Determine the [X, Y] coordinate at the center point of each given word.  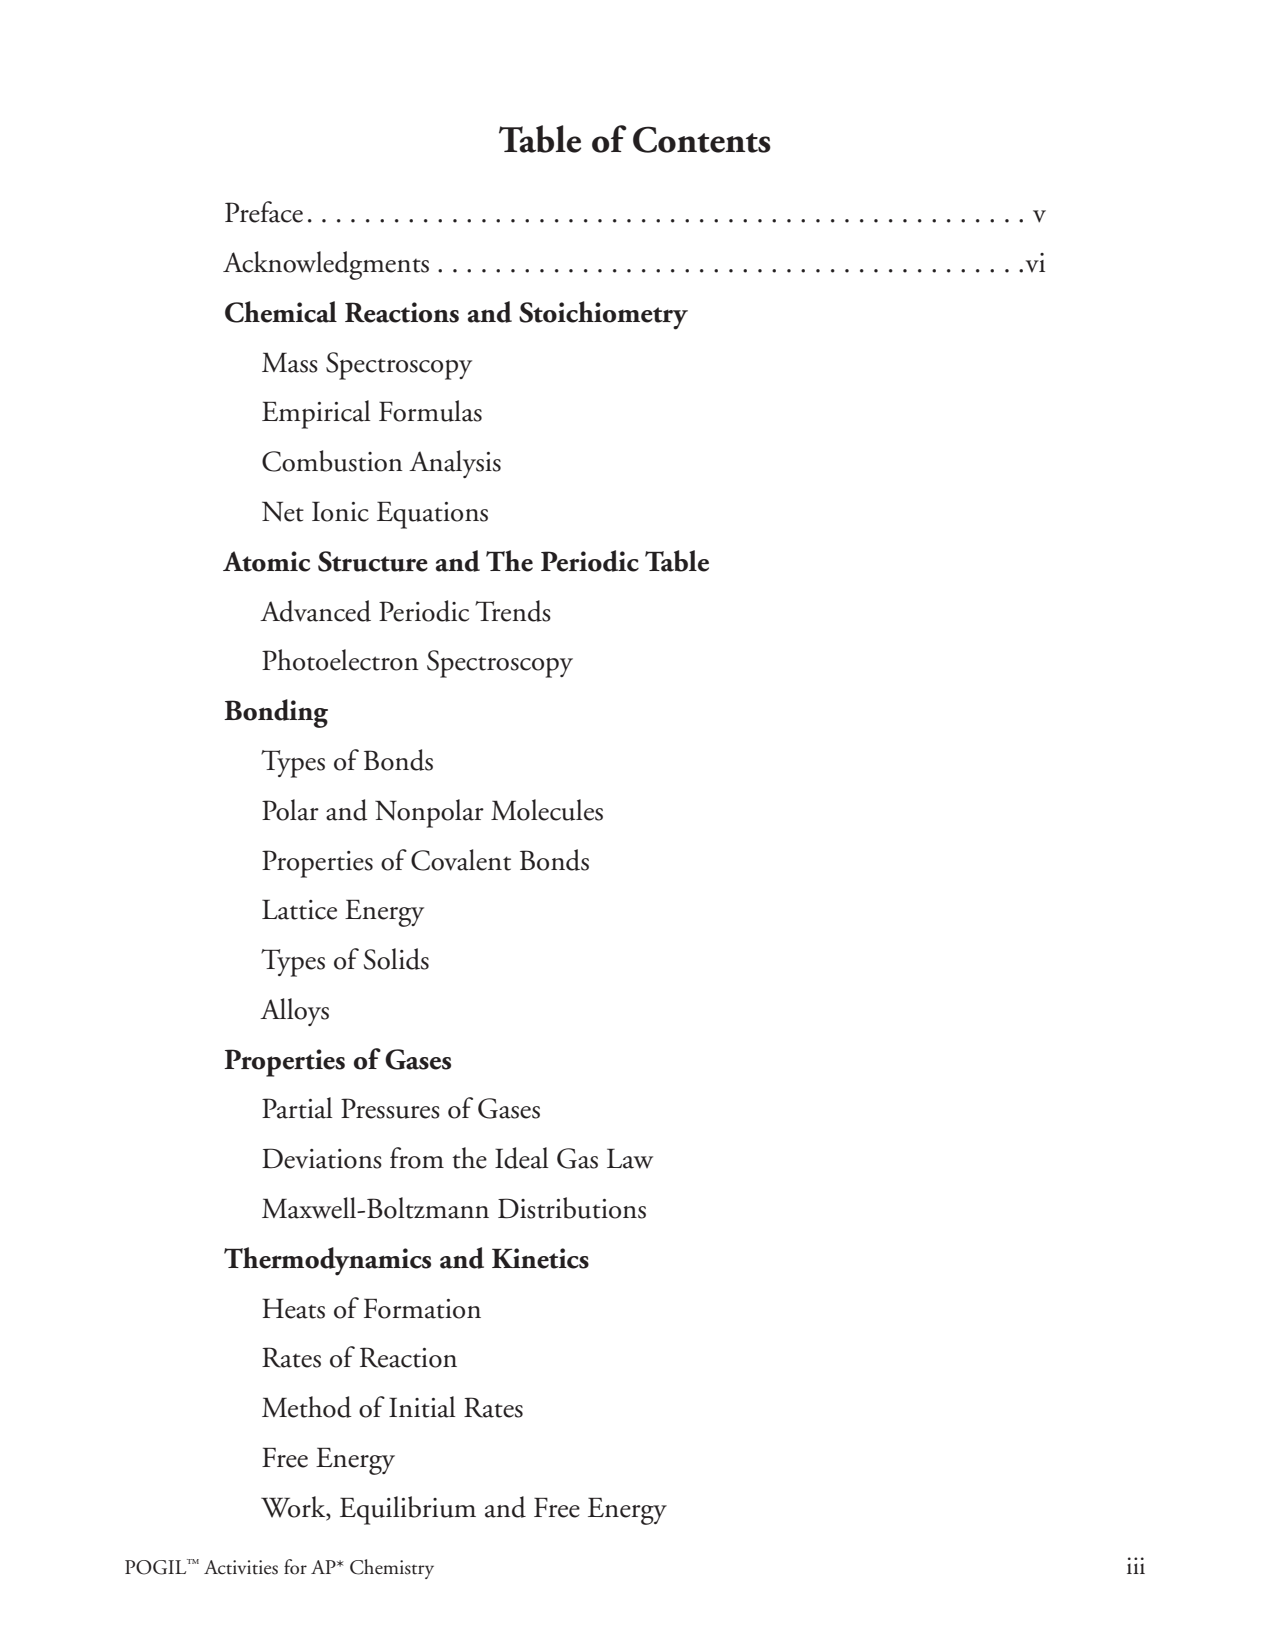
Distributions [572, 1208]
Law [630, 1158]
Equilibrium [408, 1510]
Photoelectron [340, 660]
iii [1136, 1565]
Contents [702, 139]
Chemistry [392, 1569]
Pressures [390, 1108]
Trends [513, 611]
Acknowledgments [326, 265]
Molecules [547, 810]
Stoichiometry [603, 315]
